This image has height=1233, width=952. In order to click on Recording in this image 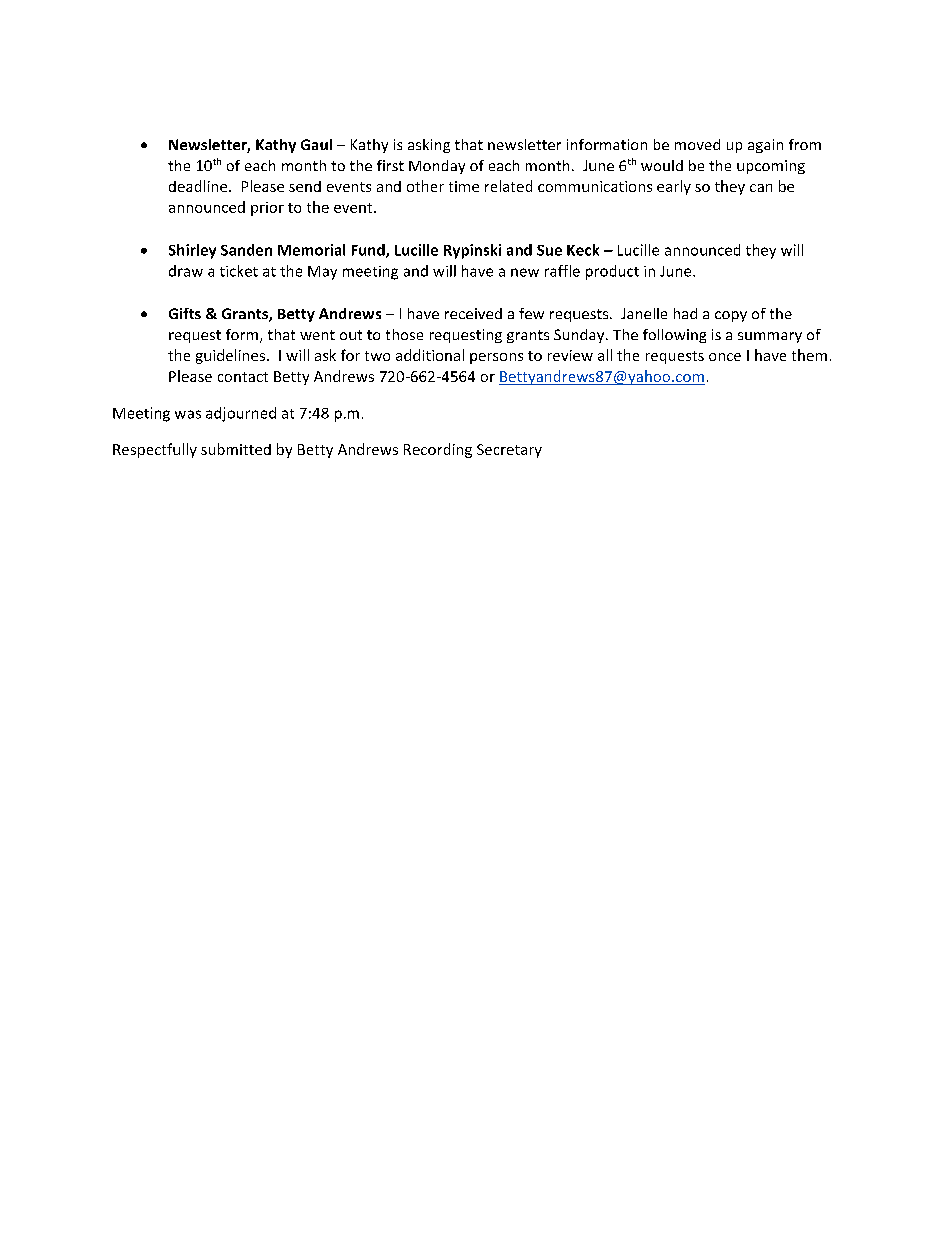, I will do `click(438, 450)`.
